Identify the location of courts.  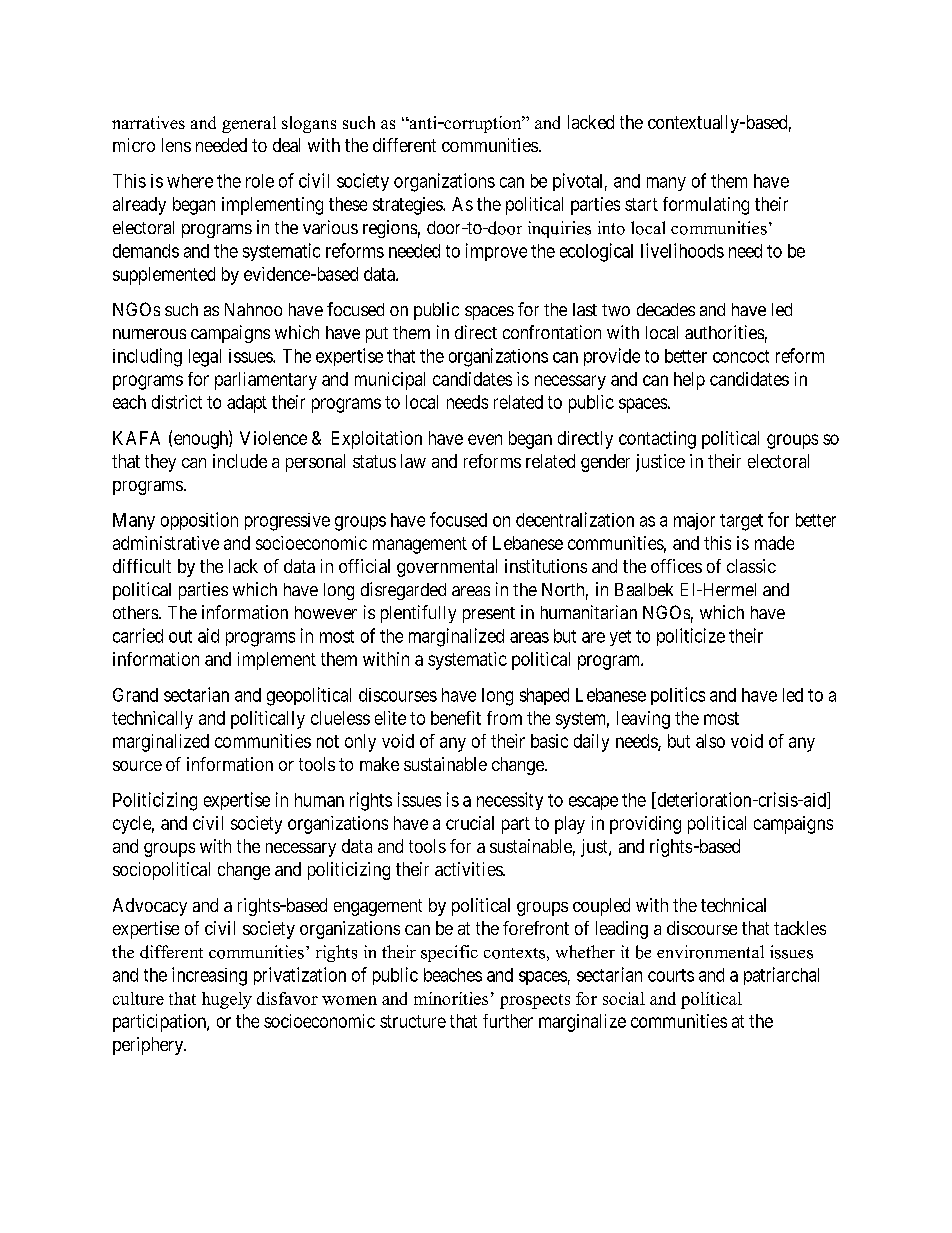
(671, 975).
